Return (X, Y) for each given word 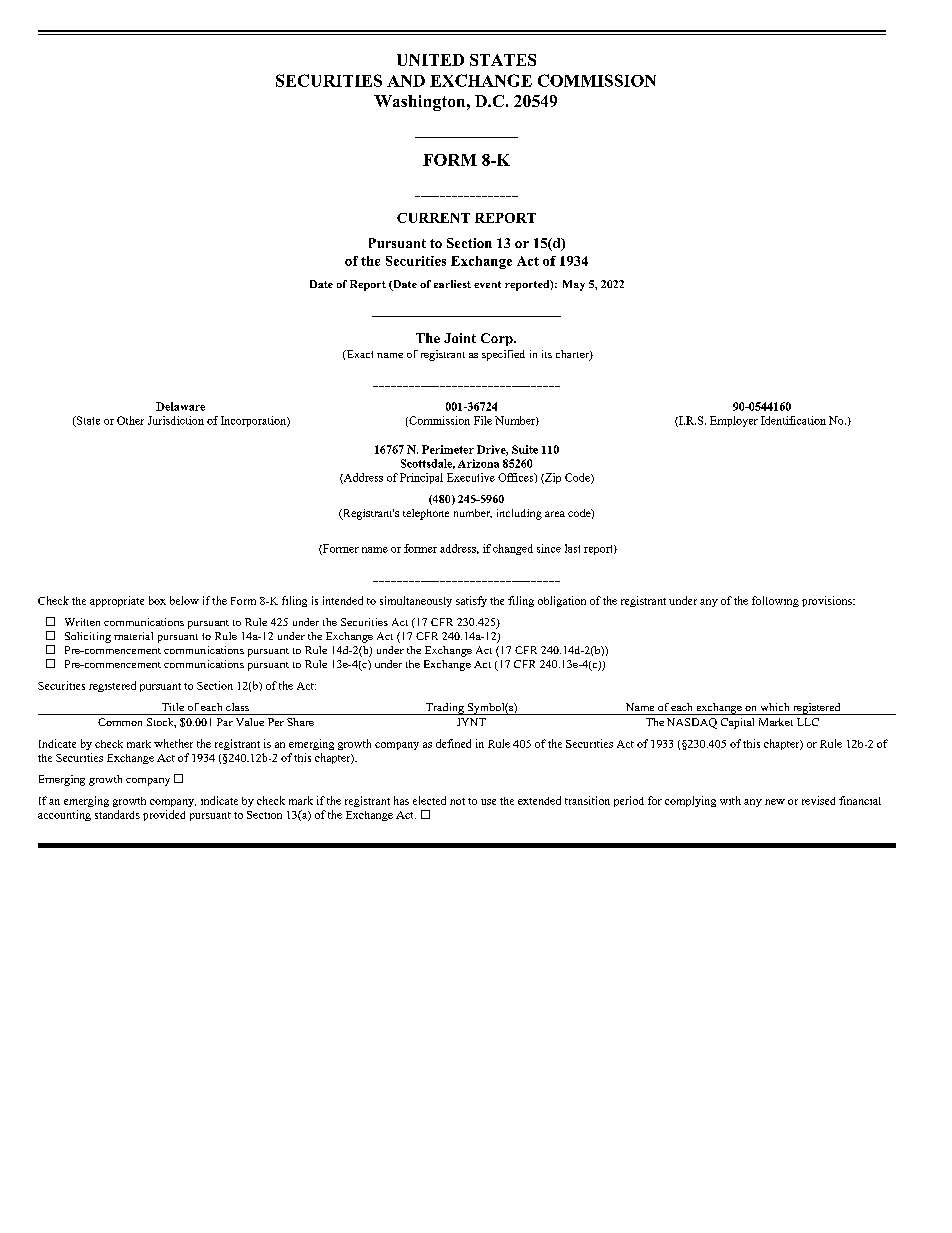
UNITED (430, 60)
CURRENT (433, 218)
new (775, 802)
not (457, 801)
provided (164, 815)
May (574, 285)
